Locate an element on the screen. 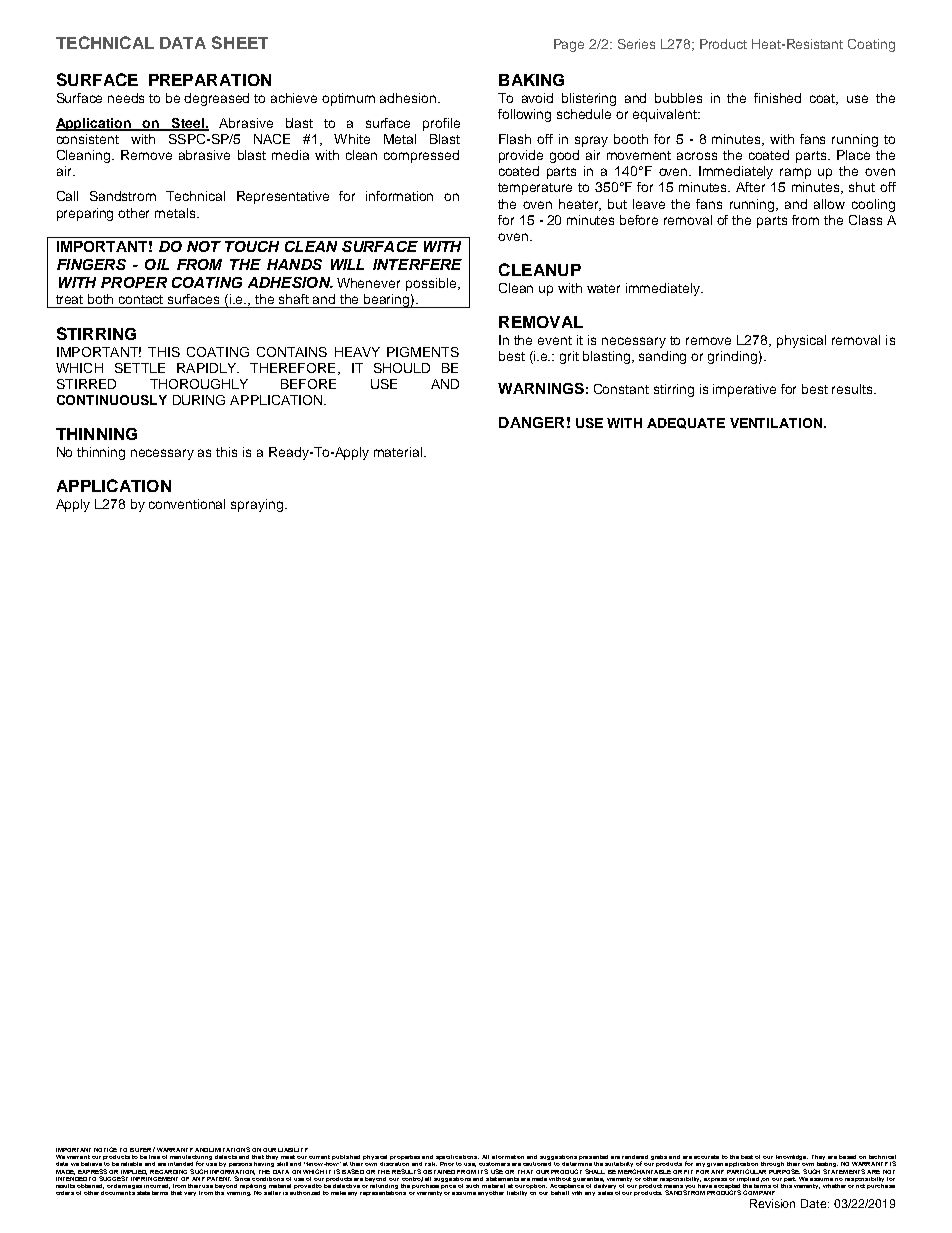 Image resolution: width=952 pixels, height=1233 pixels. ITS is located at coordinates (483, 1171).
